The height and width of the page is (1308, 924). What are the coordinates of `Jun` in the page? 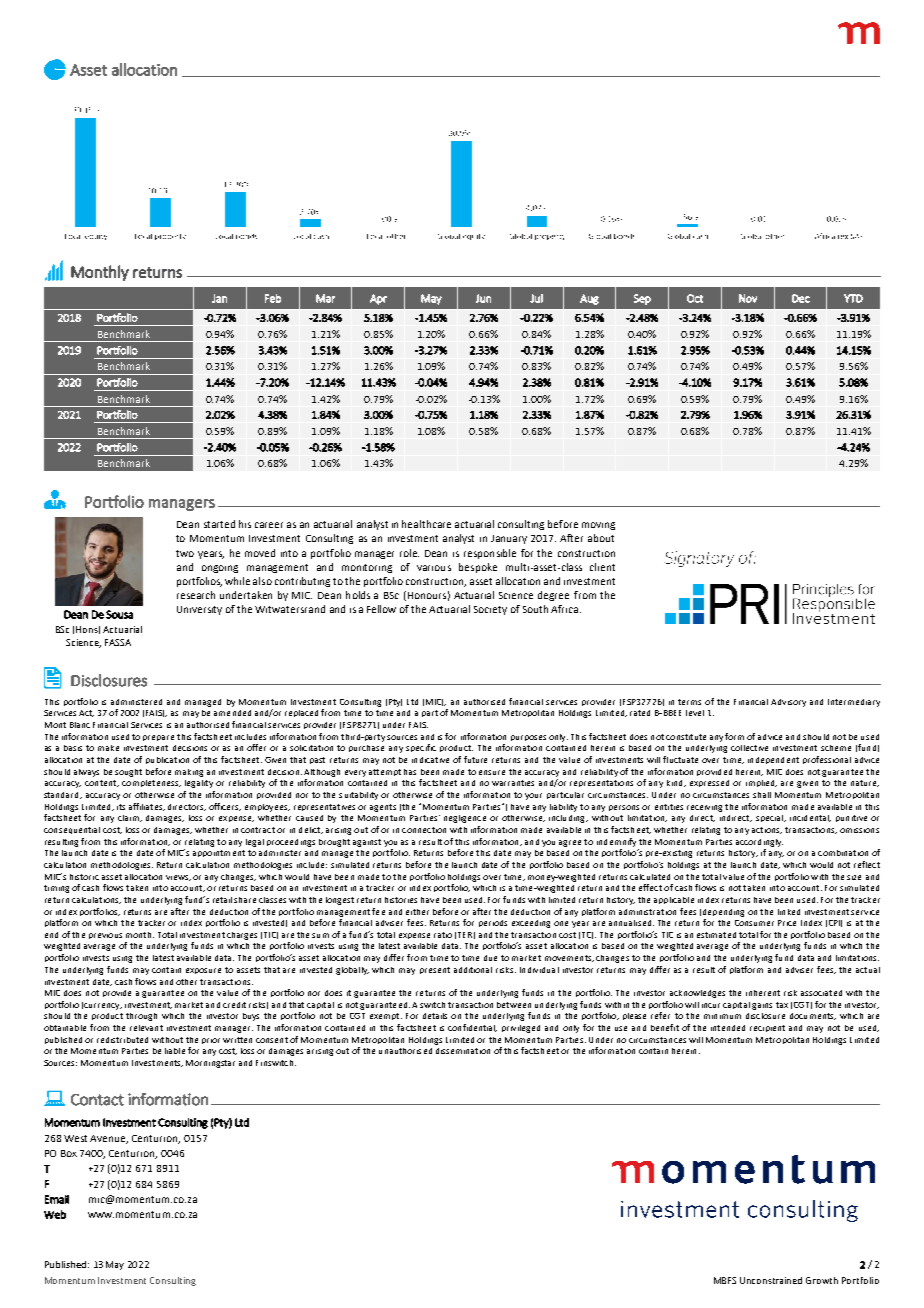 It's located at (483, 298).
